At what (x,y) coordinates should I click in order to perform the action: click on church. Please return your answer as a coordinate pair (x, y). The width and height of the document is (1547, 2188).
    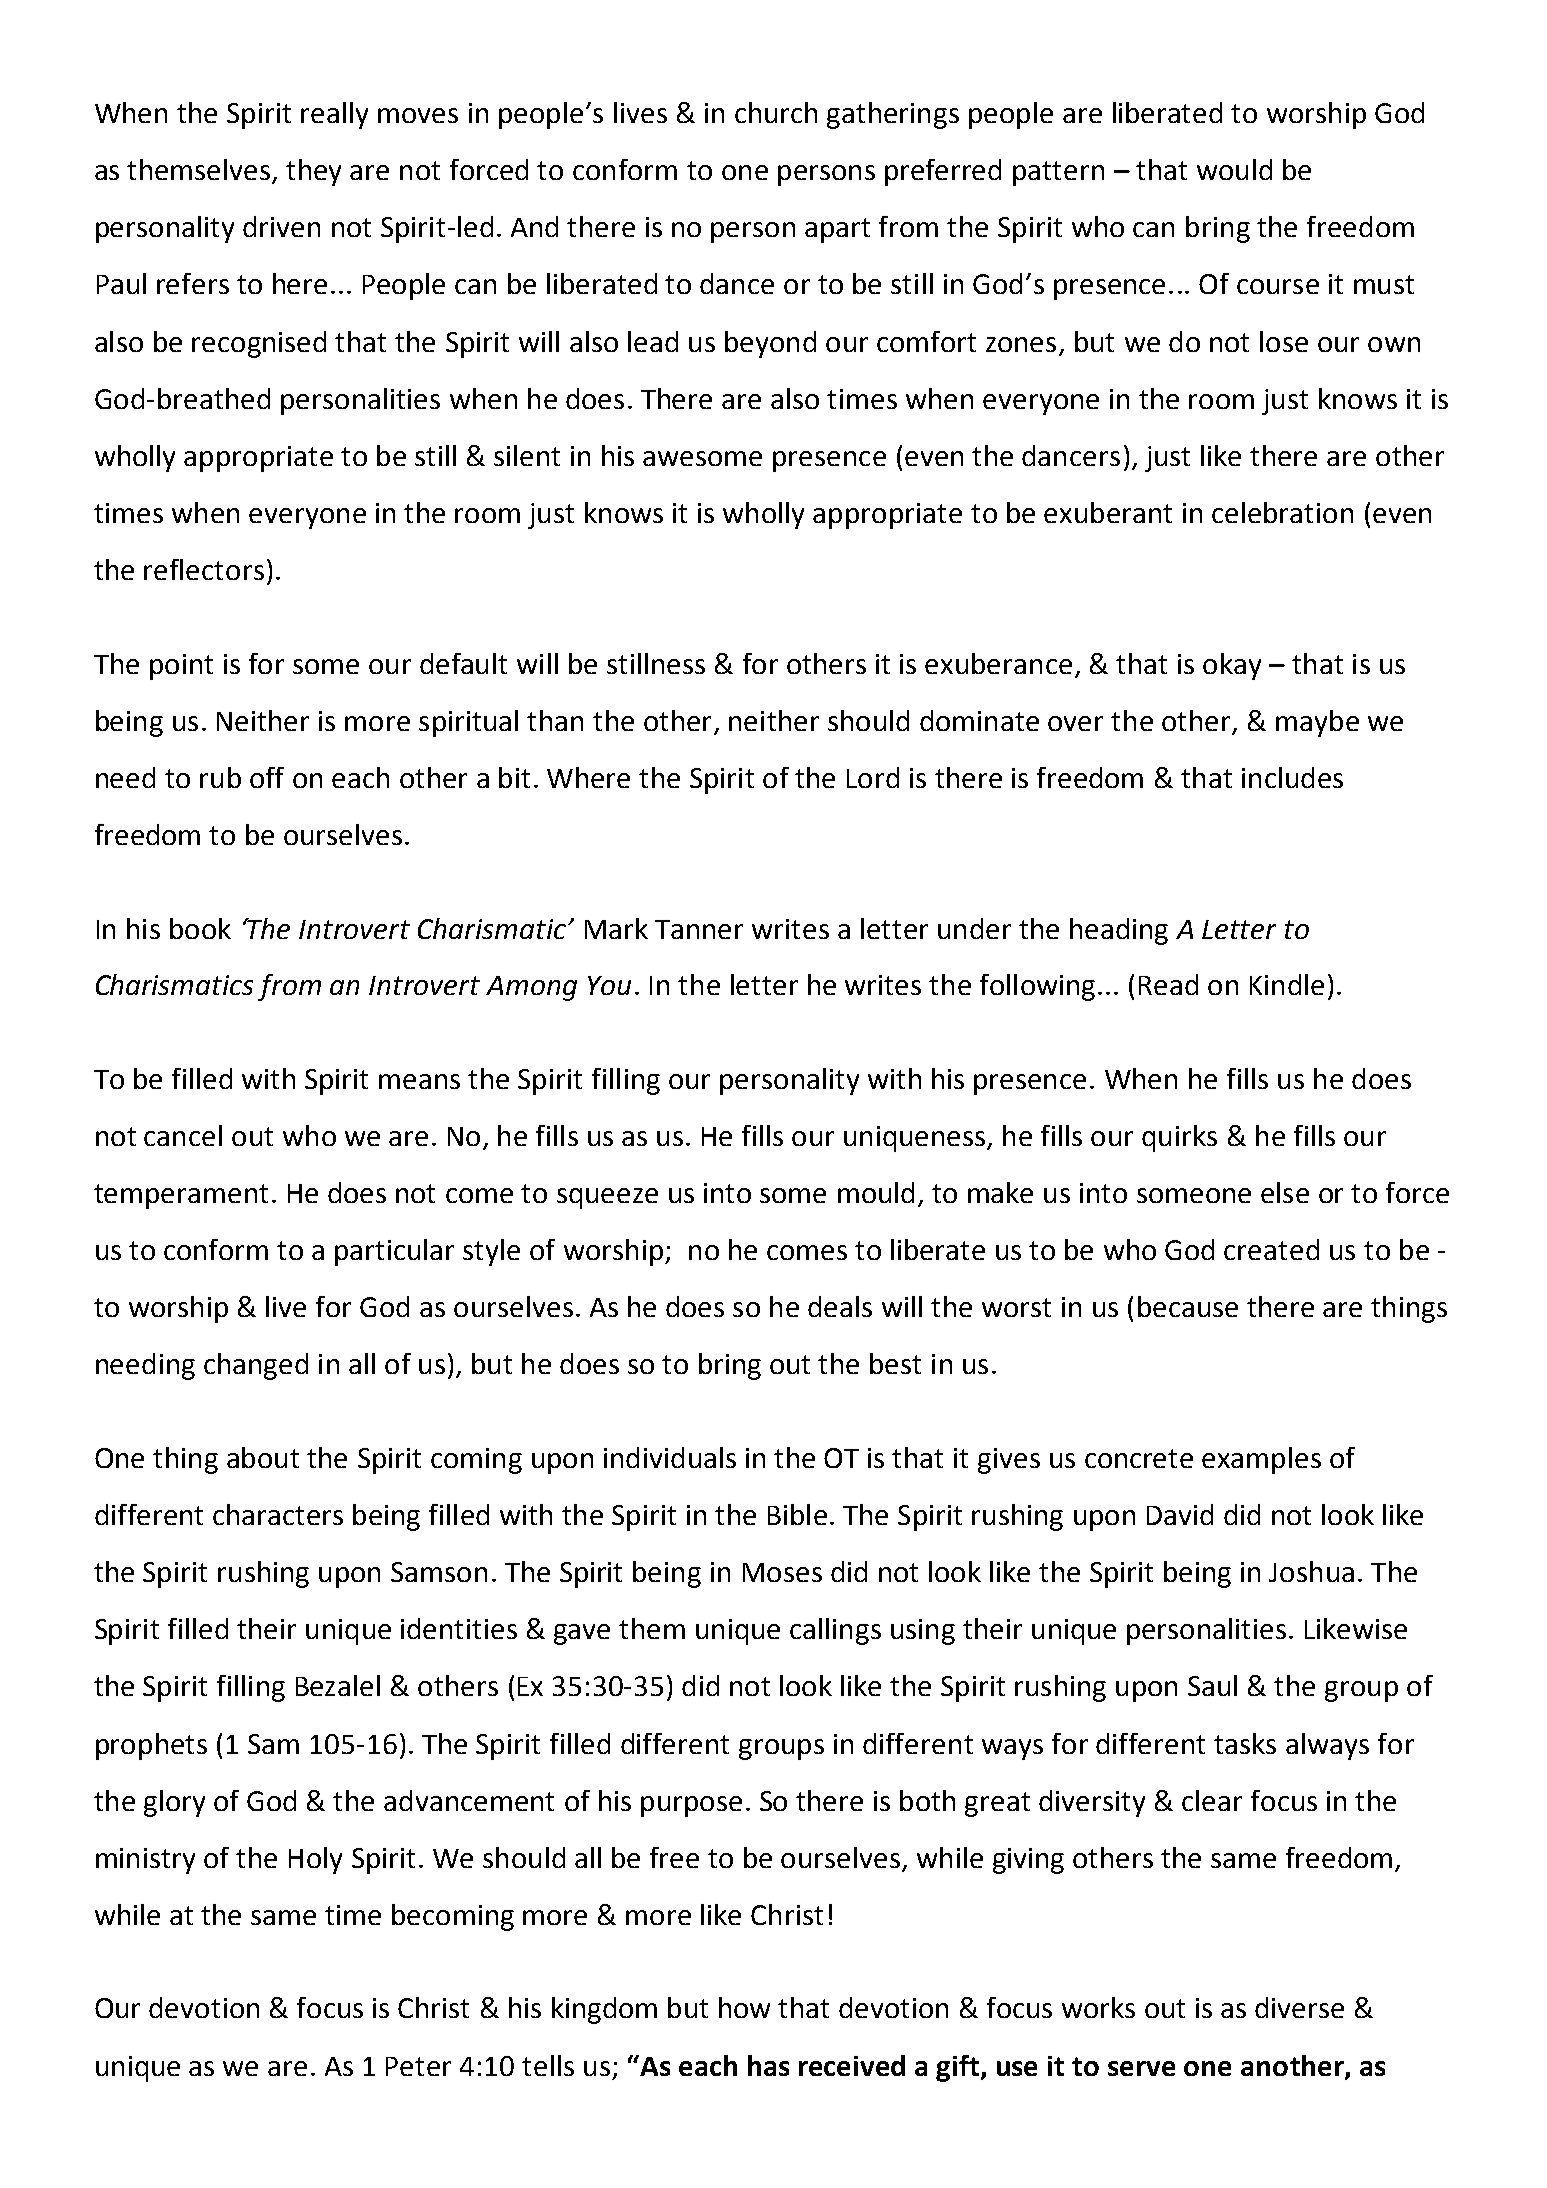
    Looking at the image, I should click on (776, 112).
